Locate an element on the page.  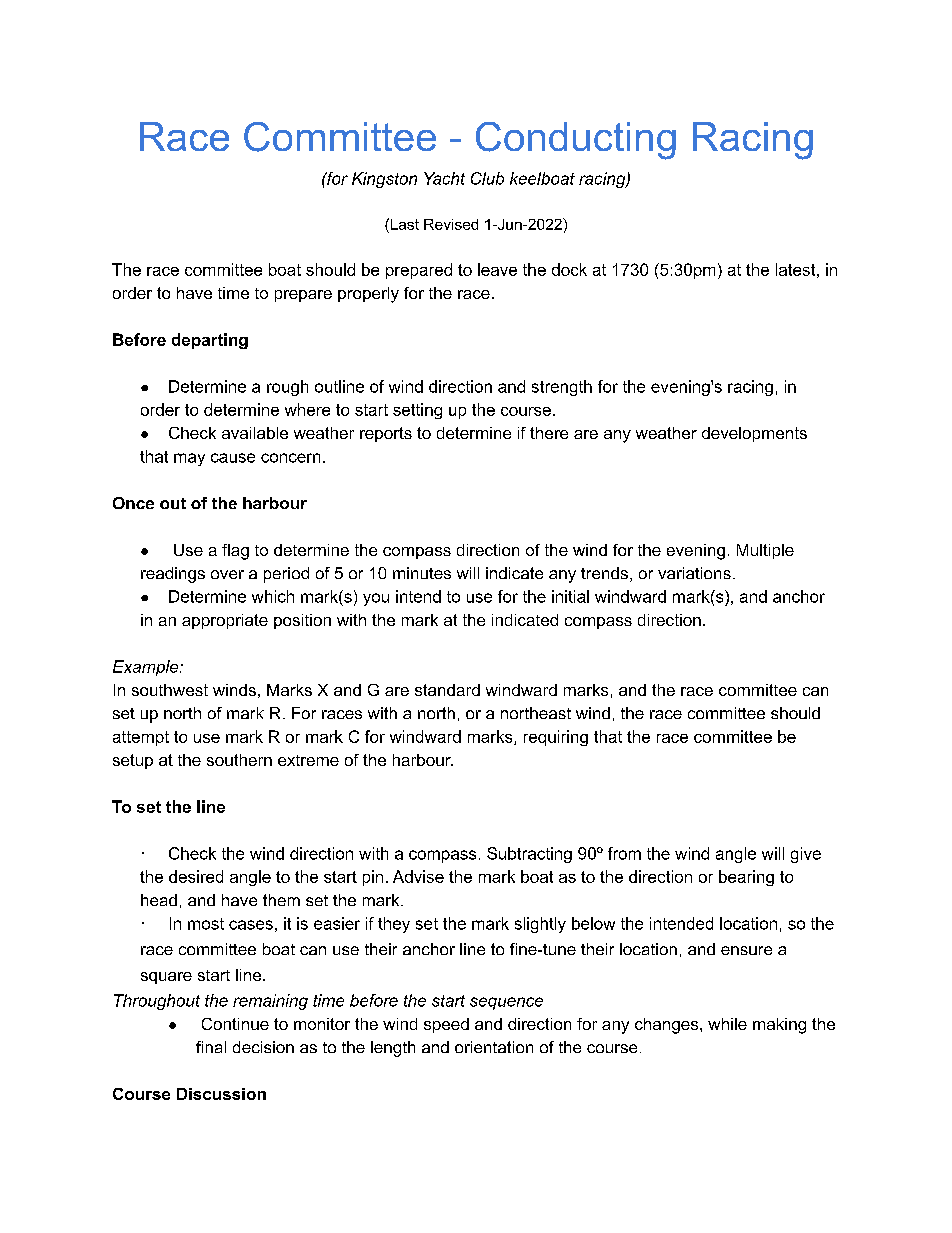
appropriate is located at coordinates (225, 621).
